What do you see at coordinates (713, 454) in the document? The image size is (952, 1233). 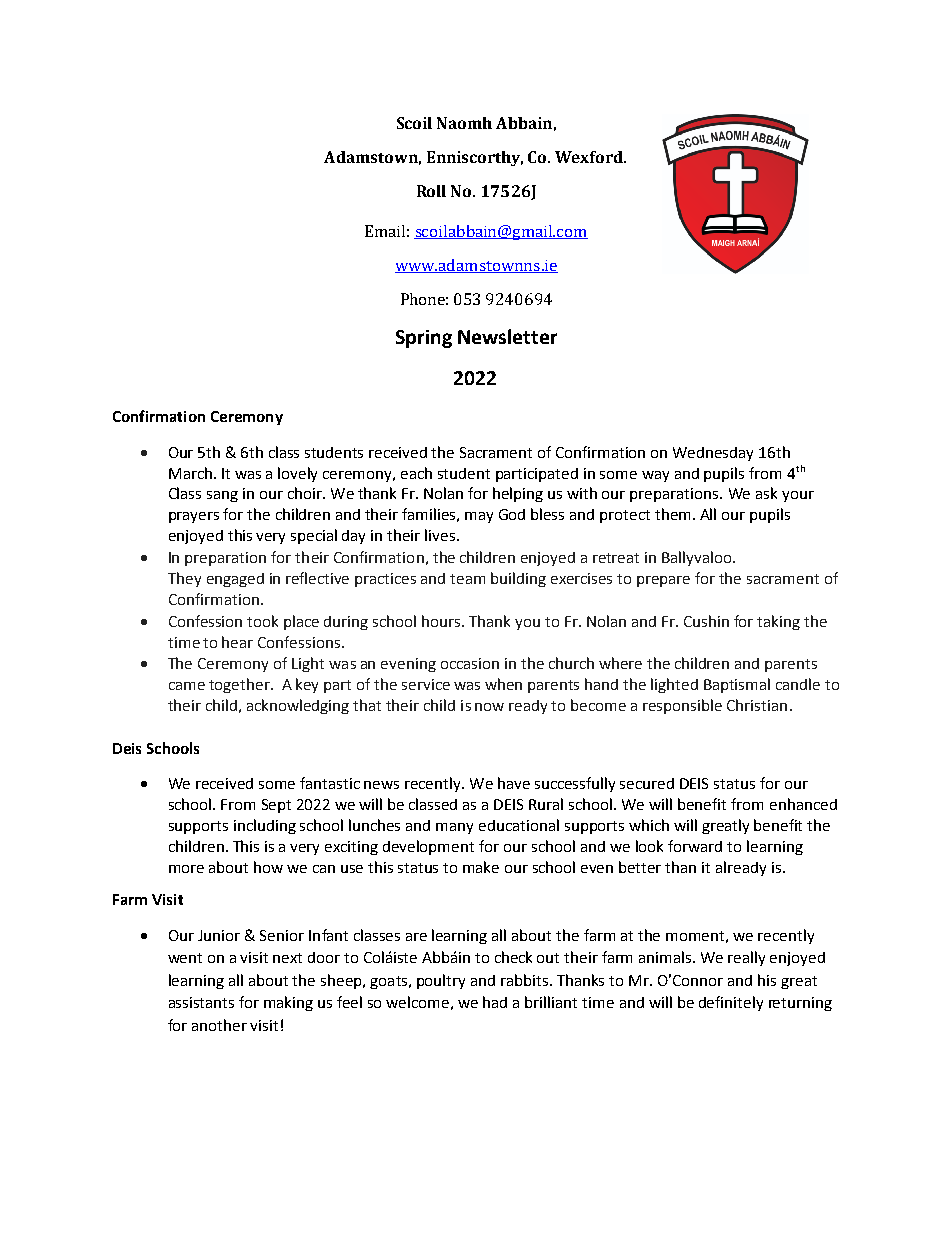 I see `Wednesday` at bounding box center [713, 454].
